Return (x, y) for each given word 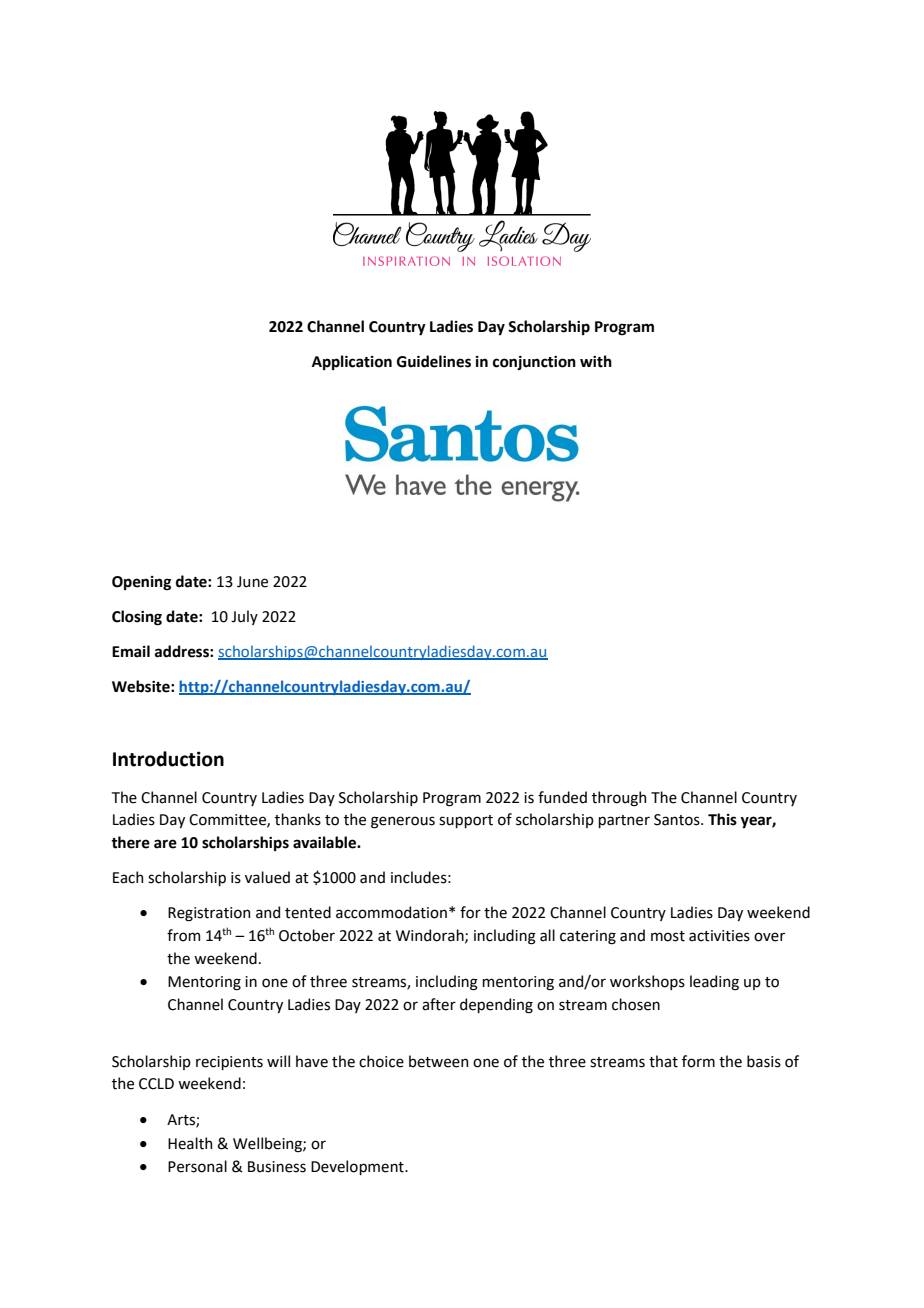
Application (352, 362)
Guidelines (434, 361)
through (619, 799)
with (596, 361)
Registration (209, 914)
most (668, 936)
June (252, 582)
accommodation (391, 912)
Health (190, 1143)
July (244, 617)
